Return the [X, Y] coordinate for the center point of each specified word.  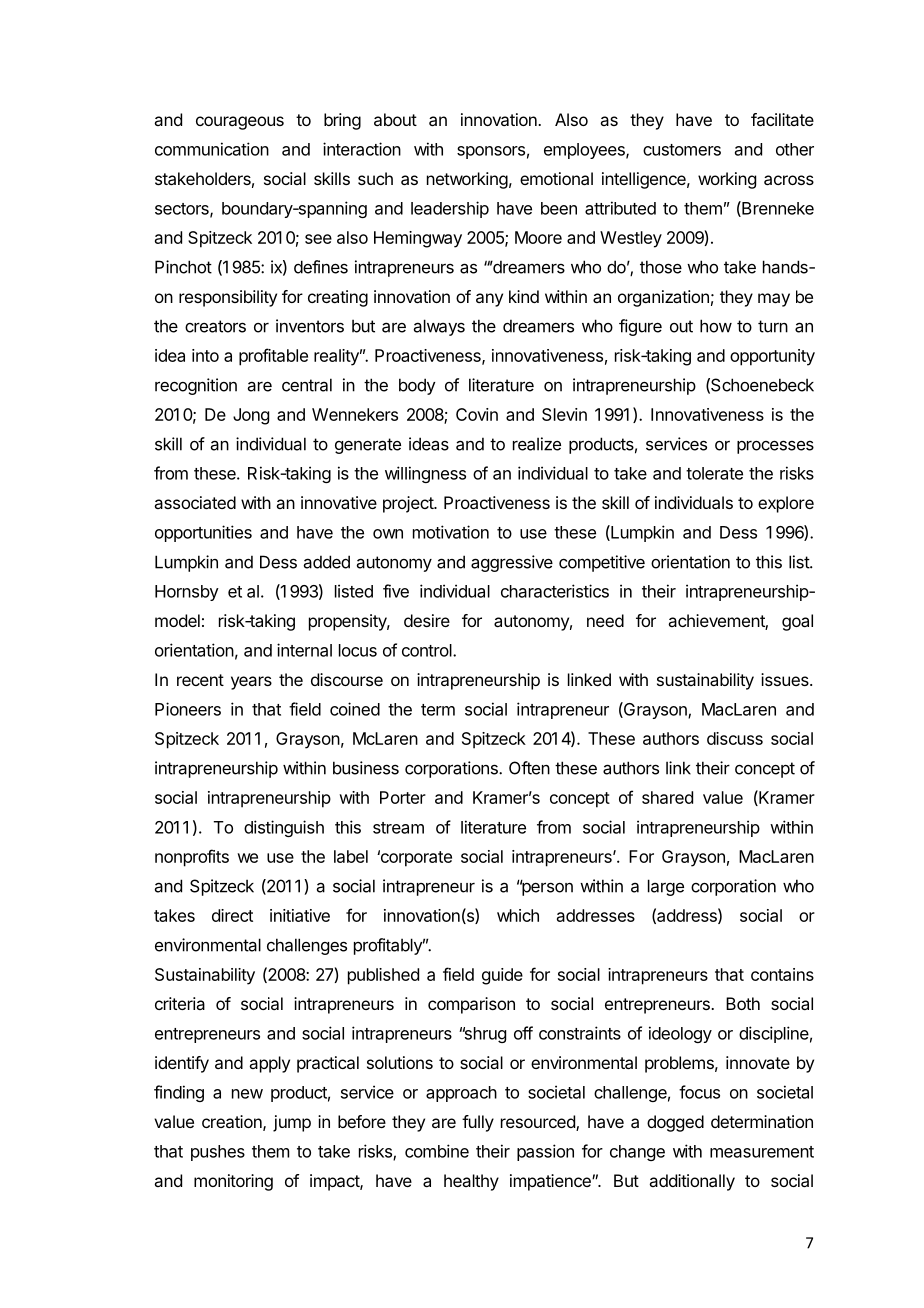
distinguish [284, 828]
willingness [425, 474]
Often [529, 768]
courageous [240, 123]
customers [682, 150]
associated [195, 502]
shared [667, 797]
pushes [218, 1153]
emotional [556, 178]
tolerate [714, 473]
